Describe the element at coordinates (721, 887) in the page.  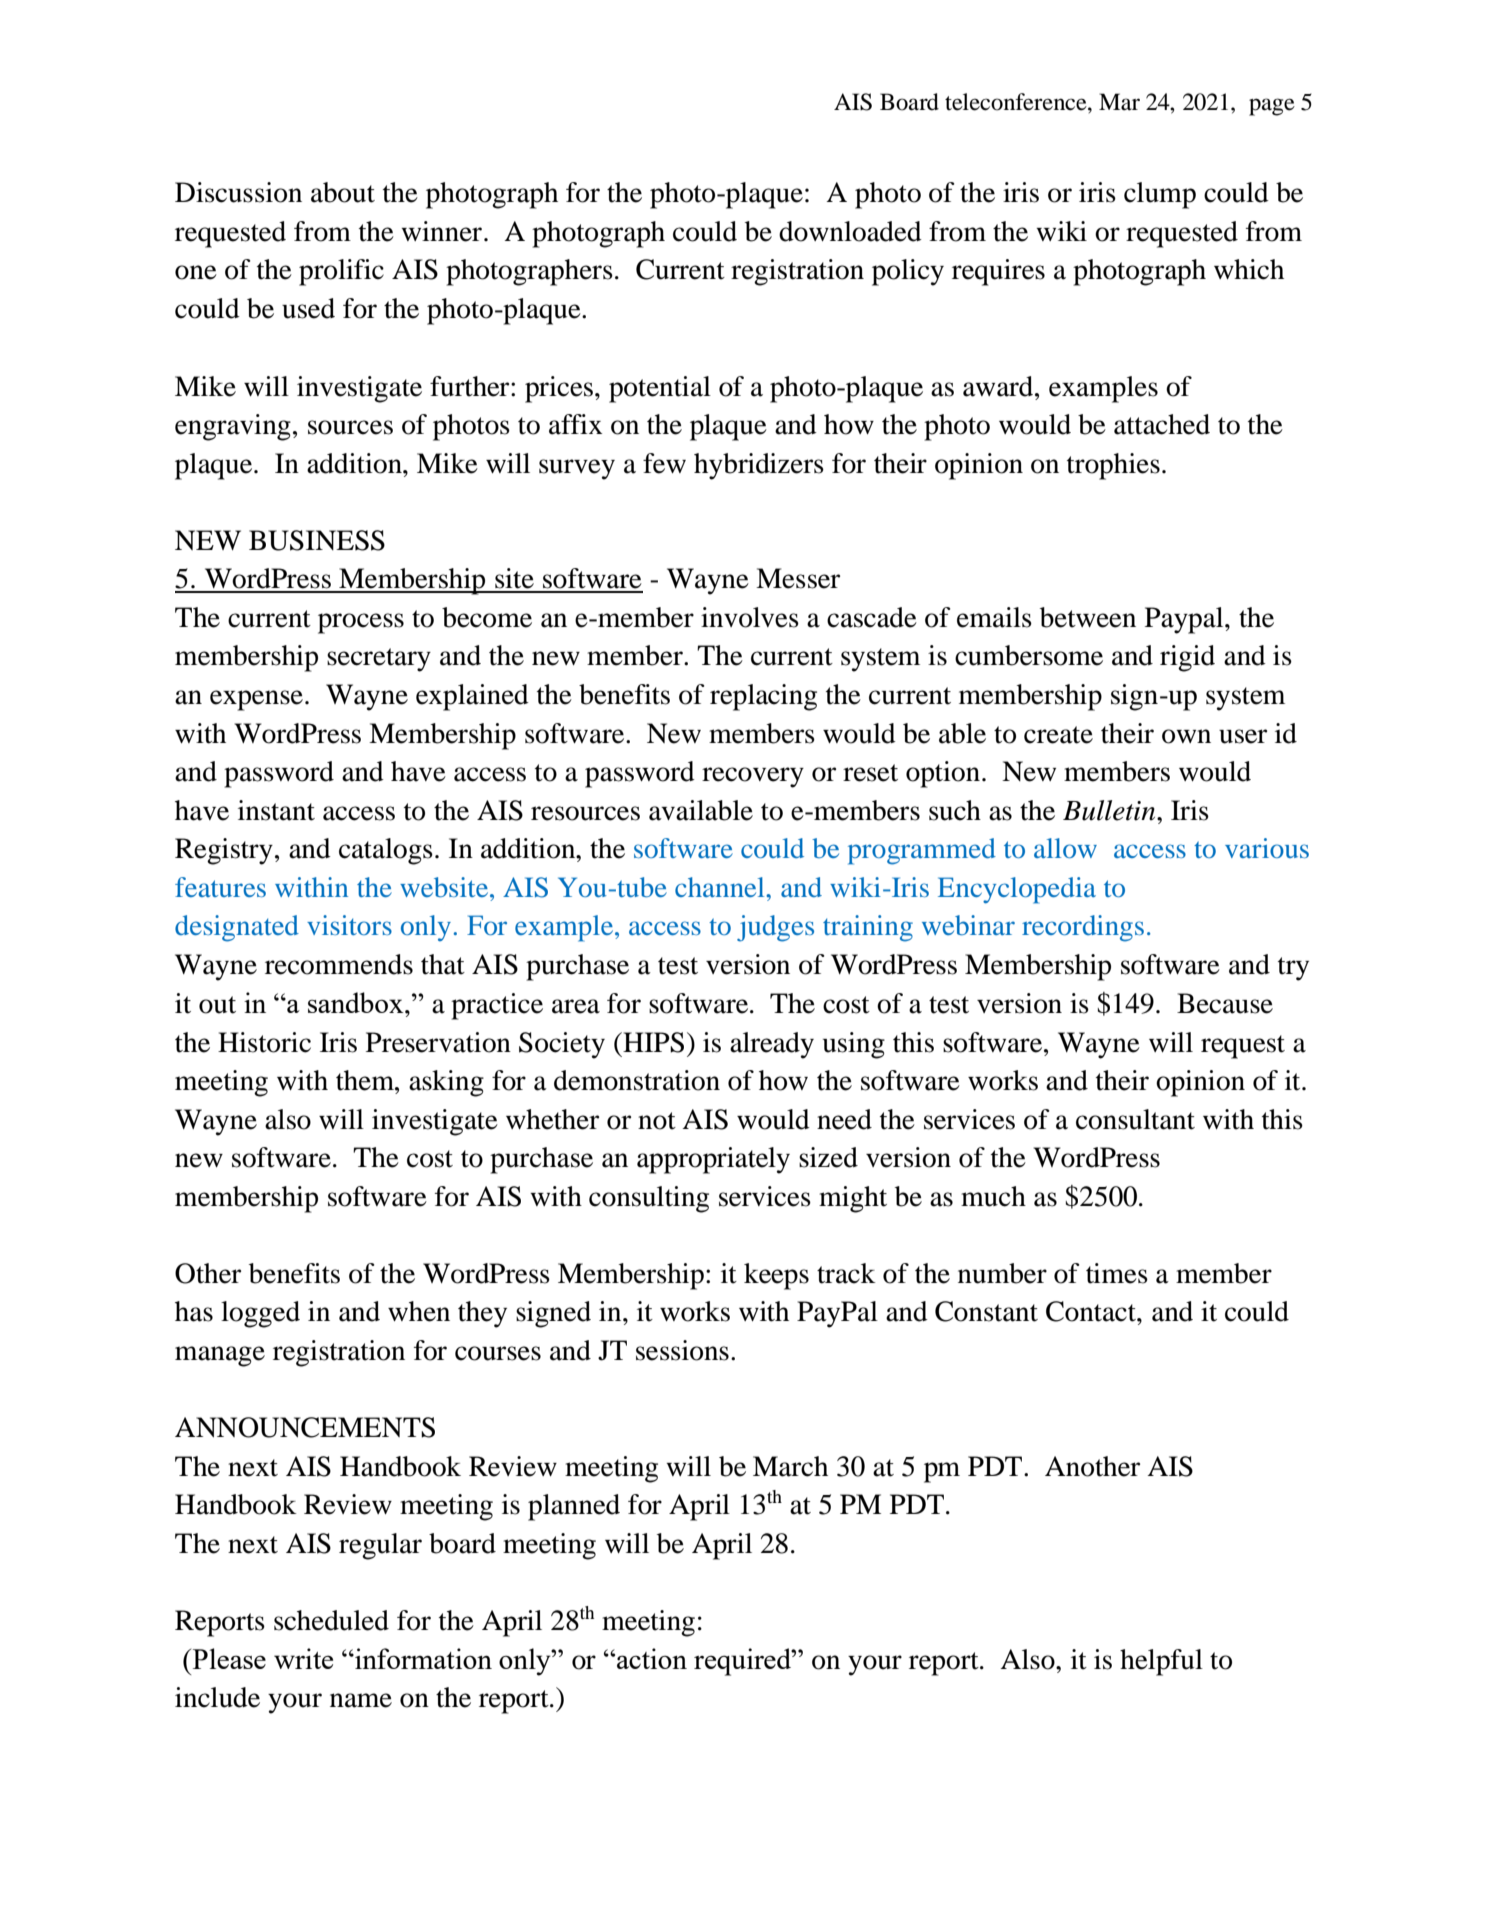
I see `channel` at that location.
